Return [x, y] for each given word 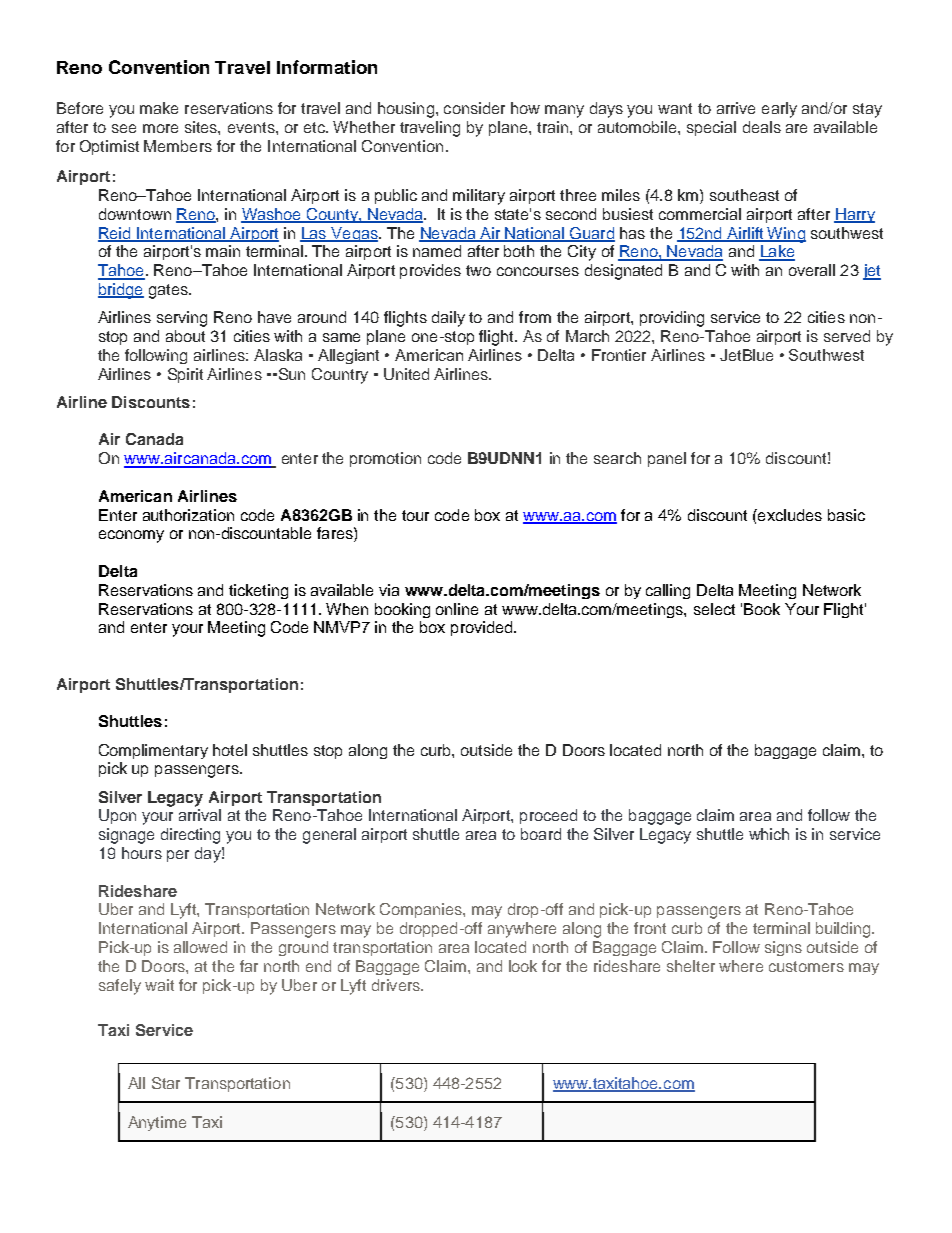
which [769, 834]
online [457, 609]
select [714, 609]
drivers [397, 985]
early [779, 110]
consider [474, 108]
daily [448, 319]
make [159, 108]
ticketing [258, 591]
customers [806, 966]
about [185, 336]
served [847, 336]
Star [166, 1083]
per [178, 856]
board [541, 834]
